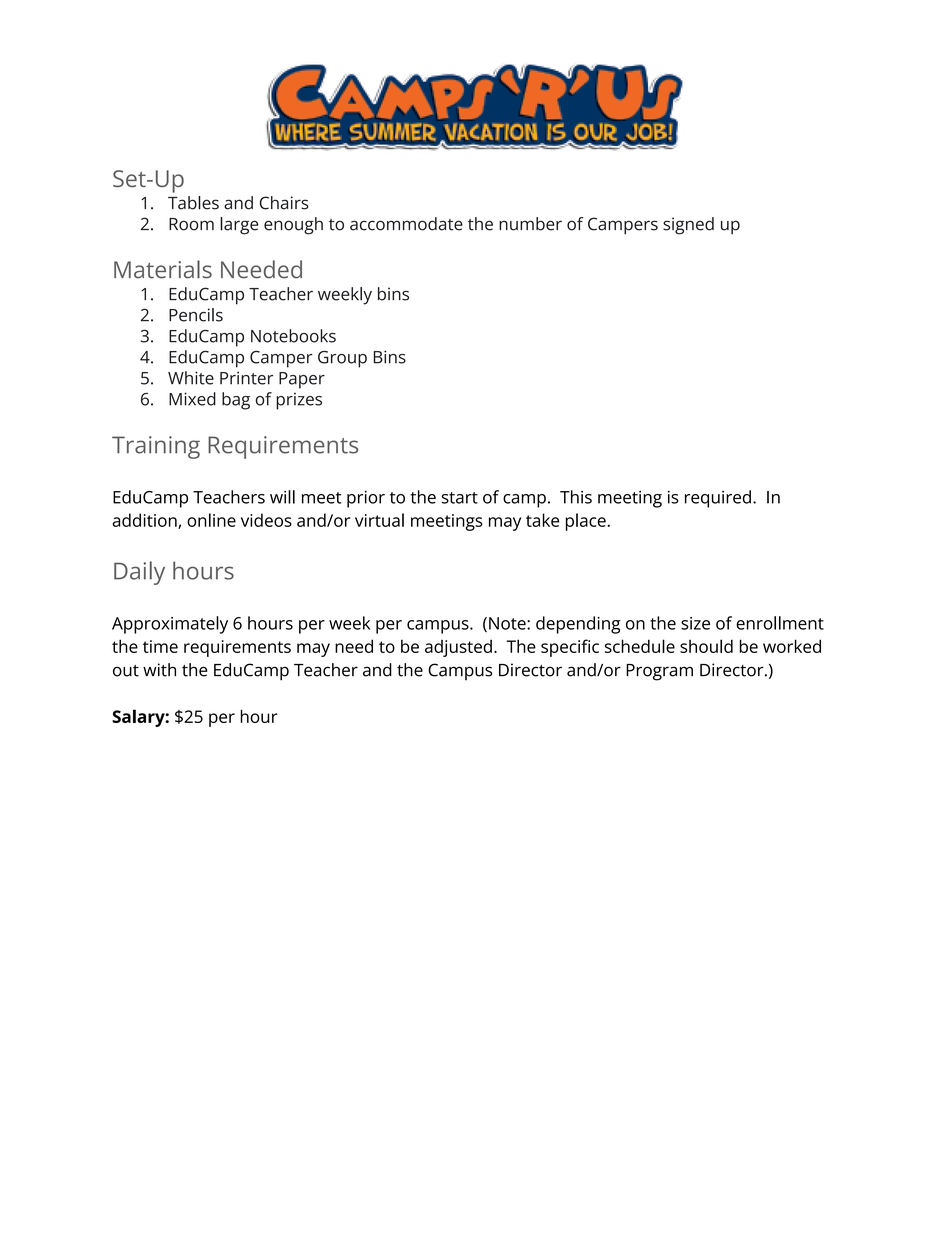  What do you see at coordinates (695, 623) in the screenshot?
I see `size` at bounding box center [695, 623].
